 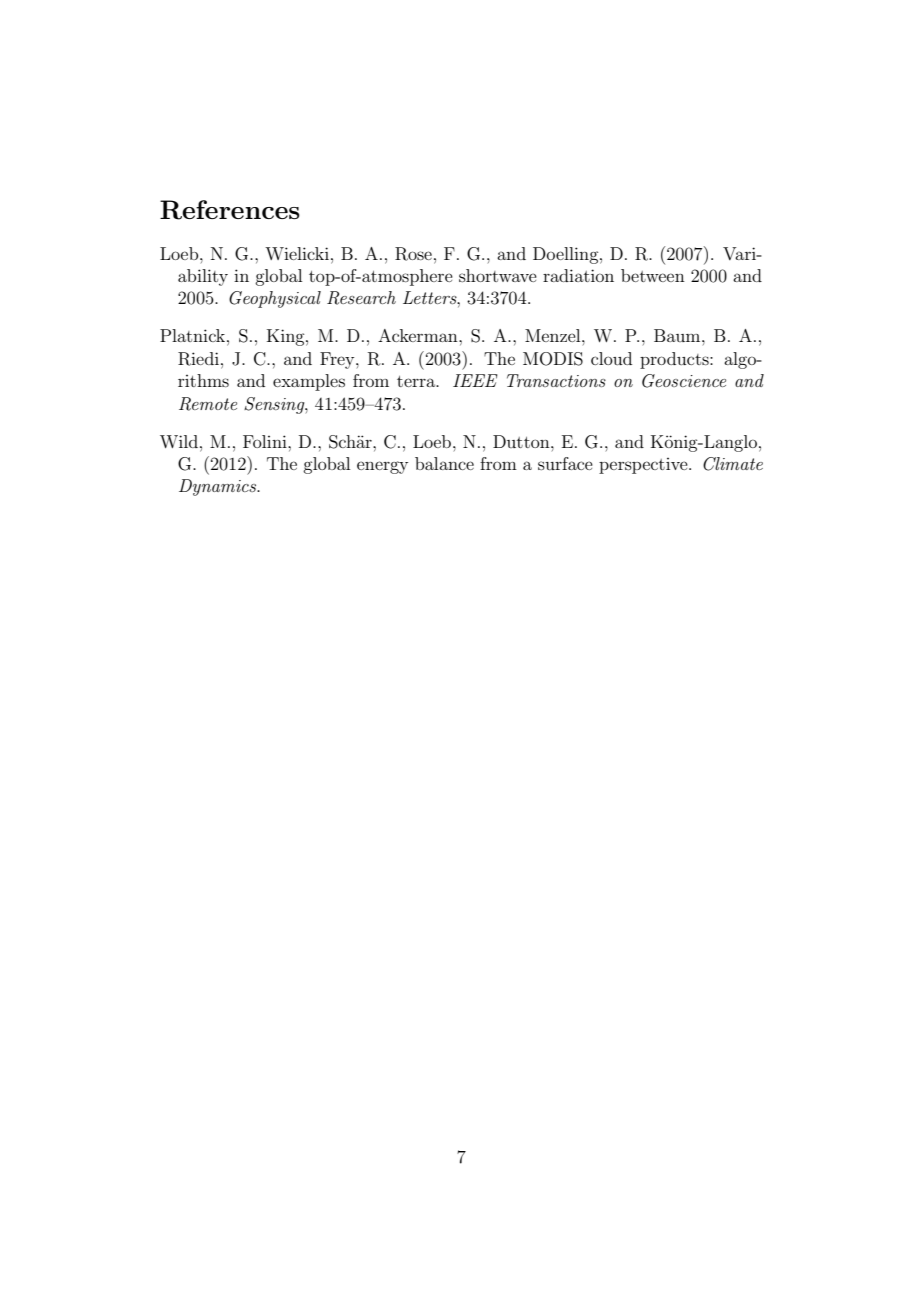 What do you see at coordinates (413, 254) in the page?
I see `Rose` at bounding box center [413, 254].
